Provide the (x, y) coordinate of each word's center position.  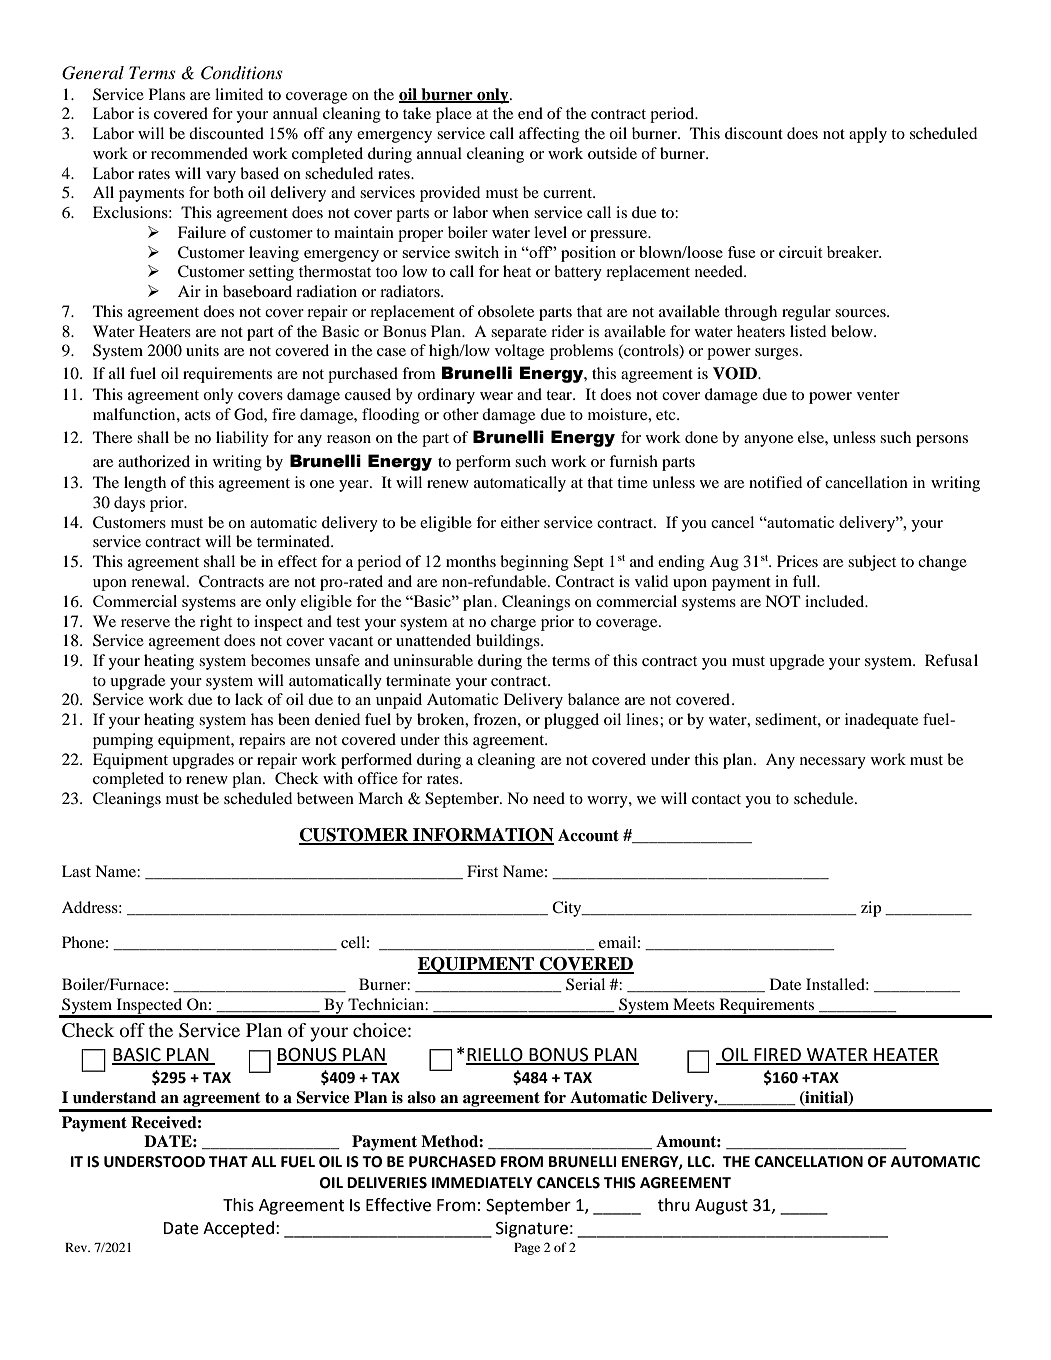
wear (496, 396)
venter (878, 395)
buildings (509, 642)
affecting (549, 135)
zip (871, 909)
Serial (585, 984)
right (216, 623)
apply (868, 135)
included (836, 601)
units (202, 350)
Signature (532, 1230)
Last (76, 871)
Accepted (238, 1229)
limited (239, 94)
